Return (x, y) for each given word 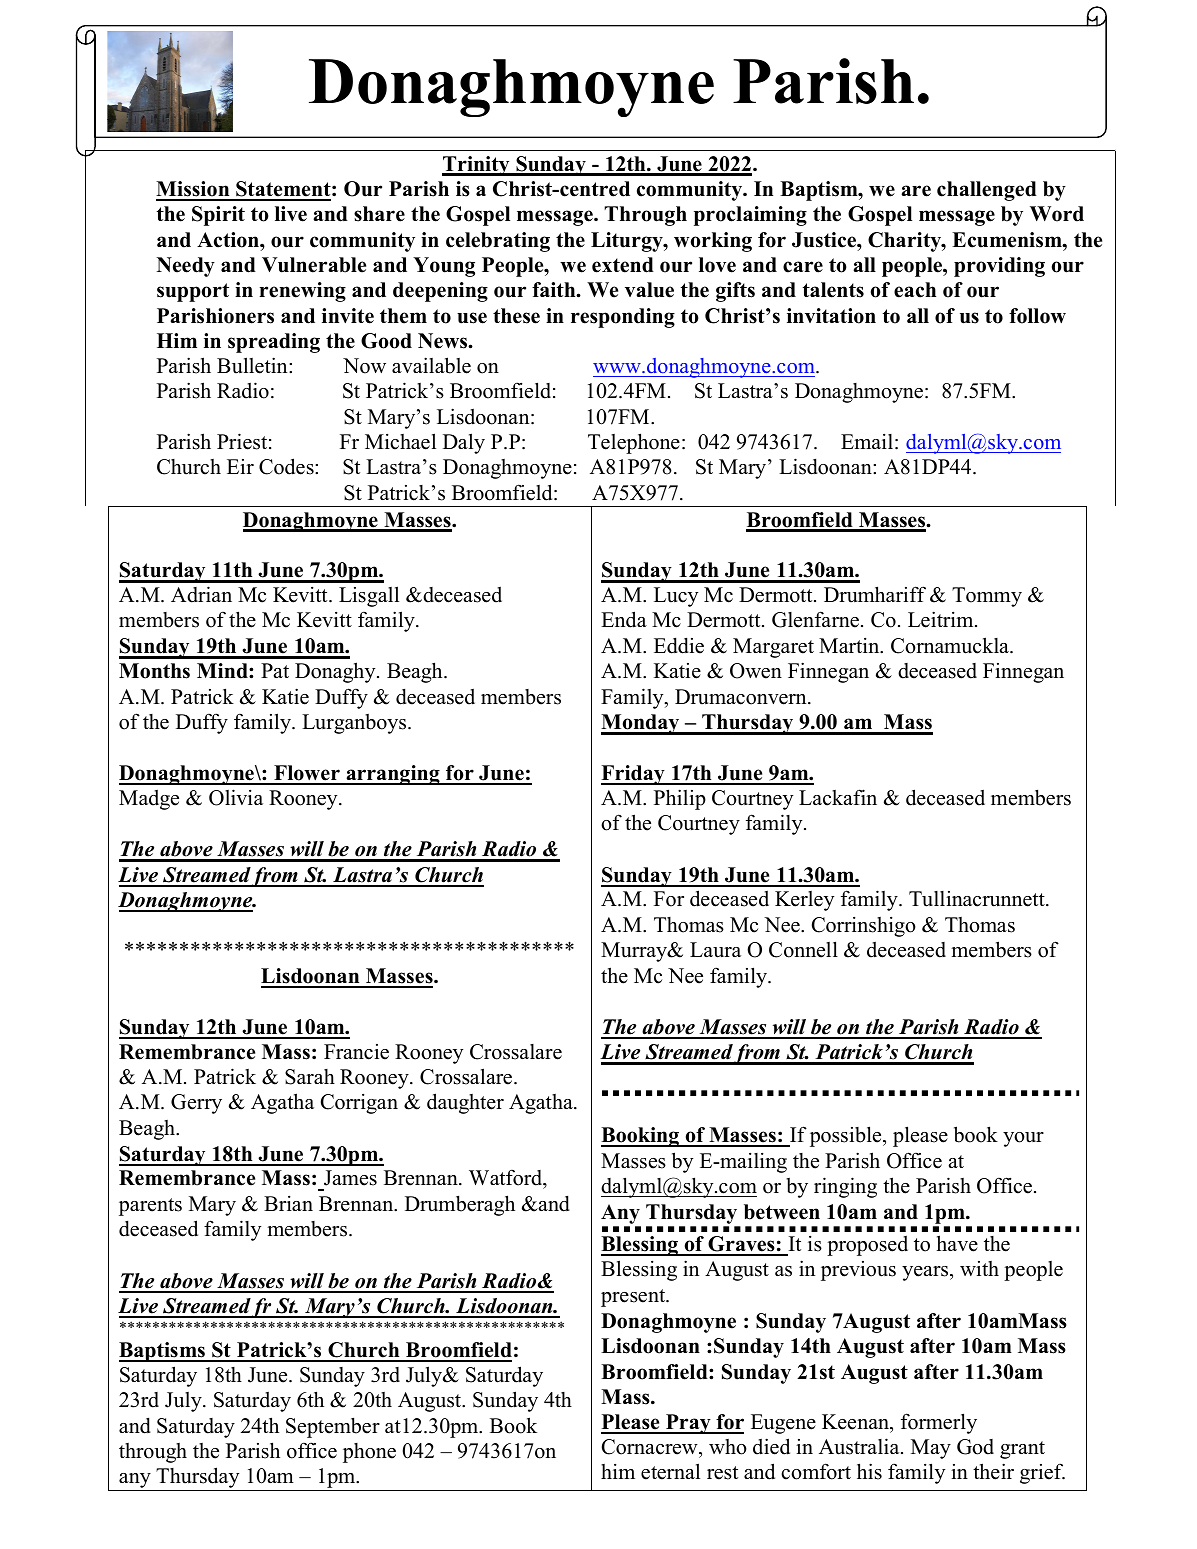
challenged (987, 191)
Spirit (218, 216)
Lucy (676, 597)
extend (623, 265)
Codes (287, 466)
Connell (803, 949)
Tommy (987, 597)
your (1023, 1139)
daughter (465, 1103)
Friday (634, 775)
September (333, 1427)
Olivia (236, 797)
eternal (670, 1471)
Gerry (196, 1104)
